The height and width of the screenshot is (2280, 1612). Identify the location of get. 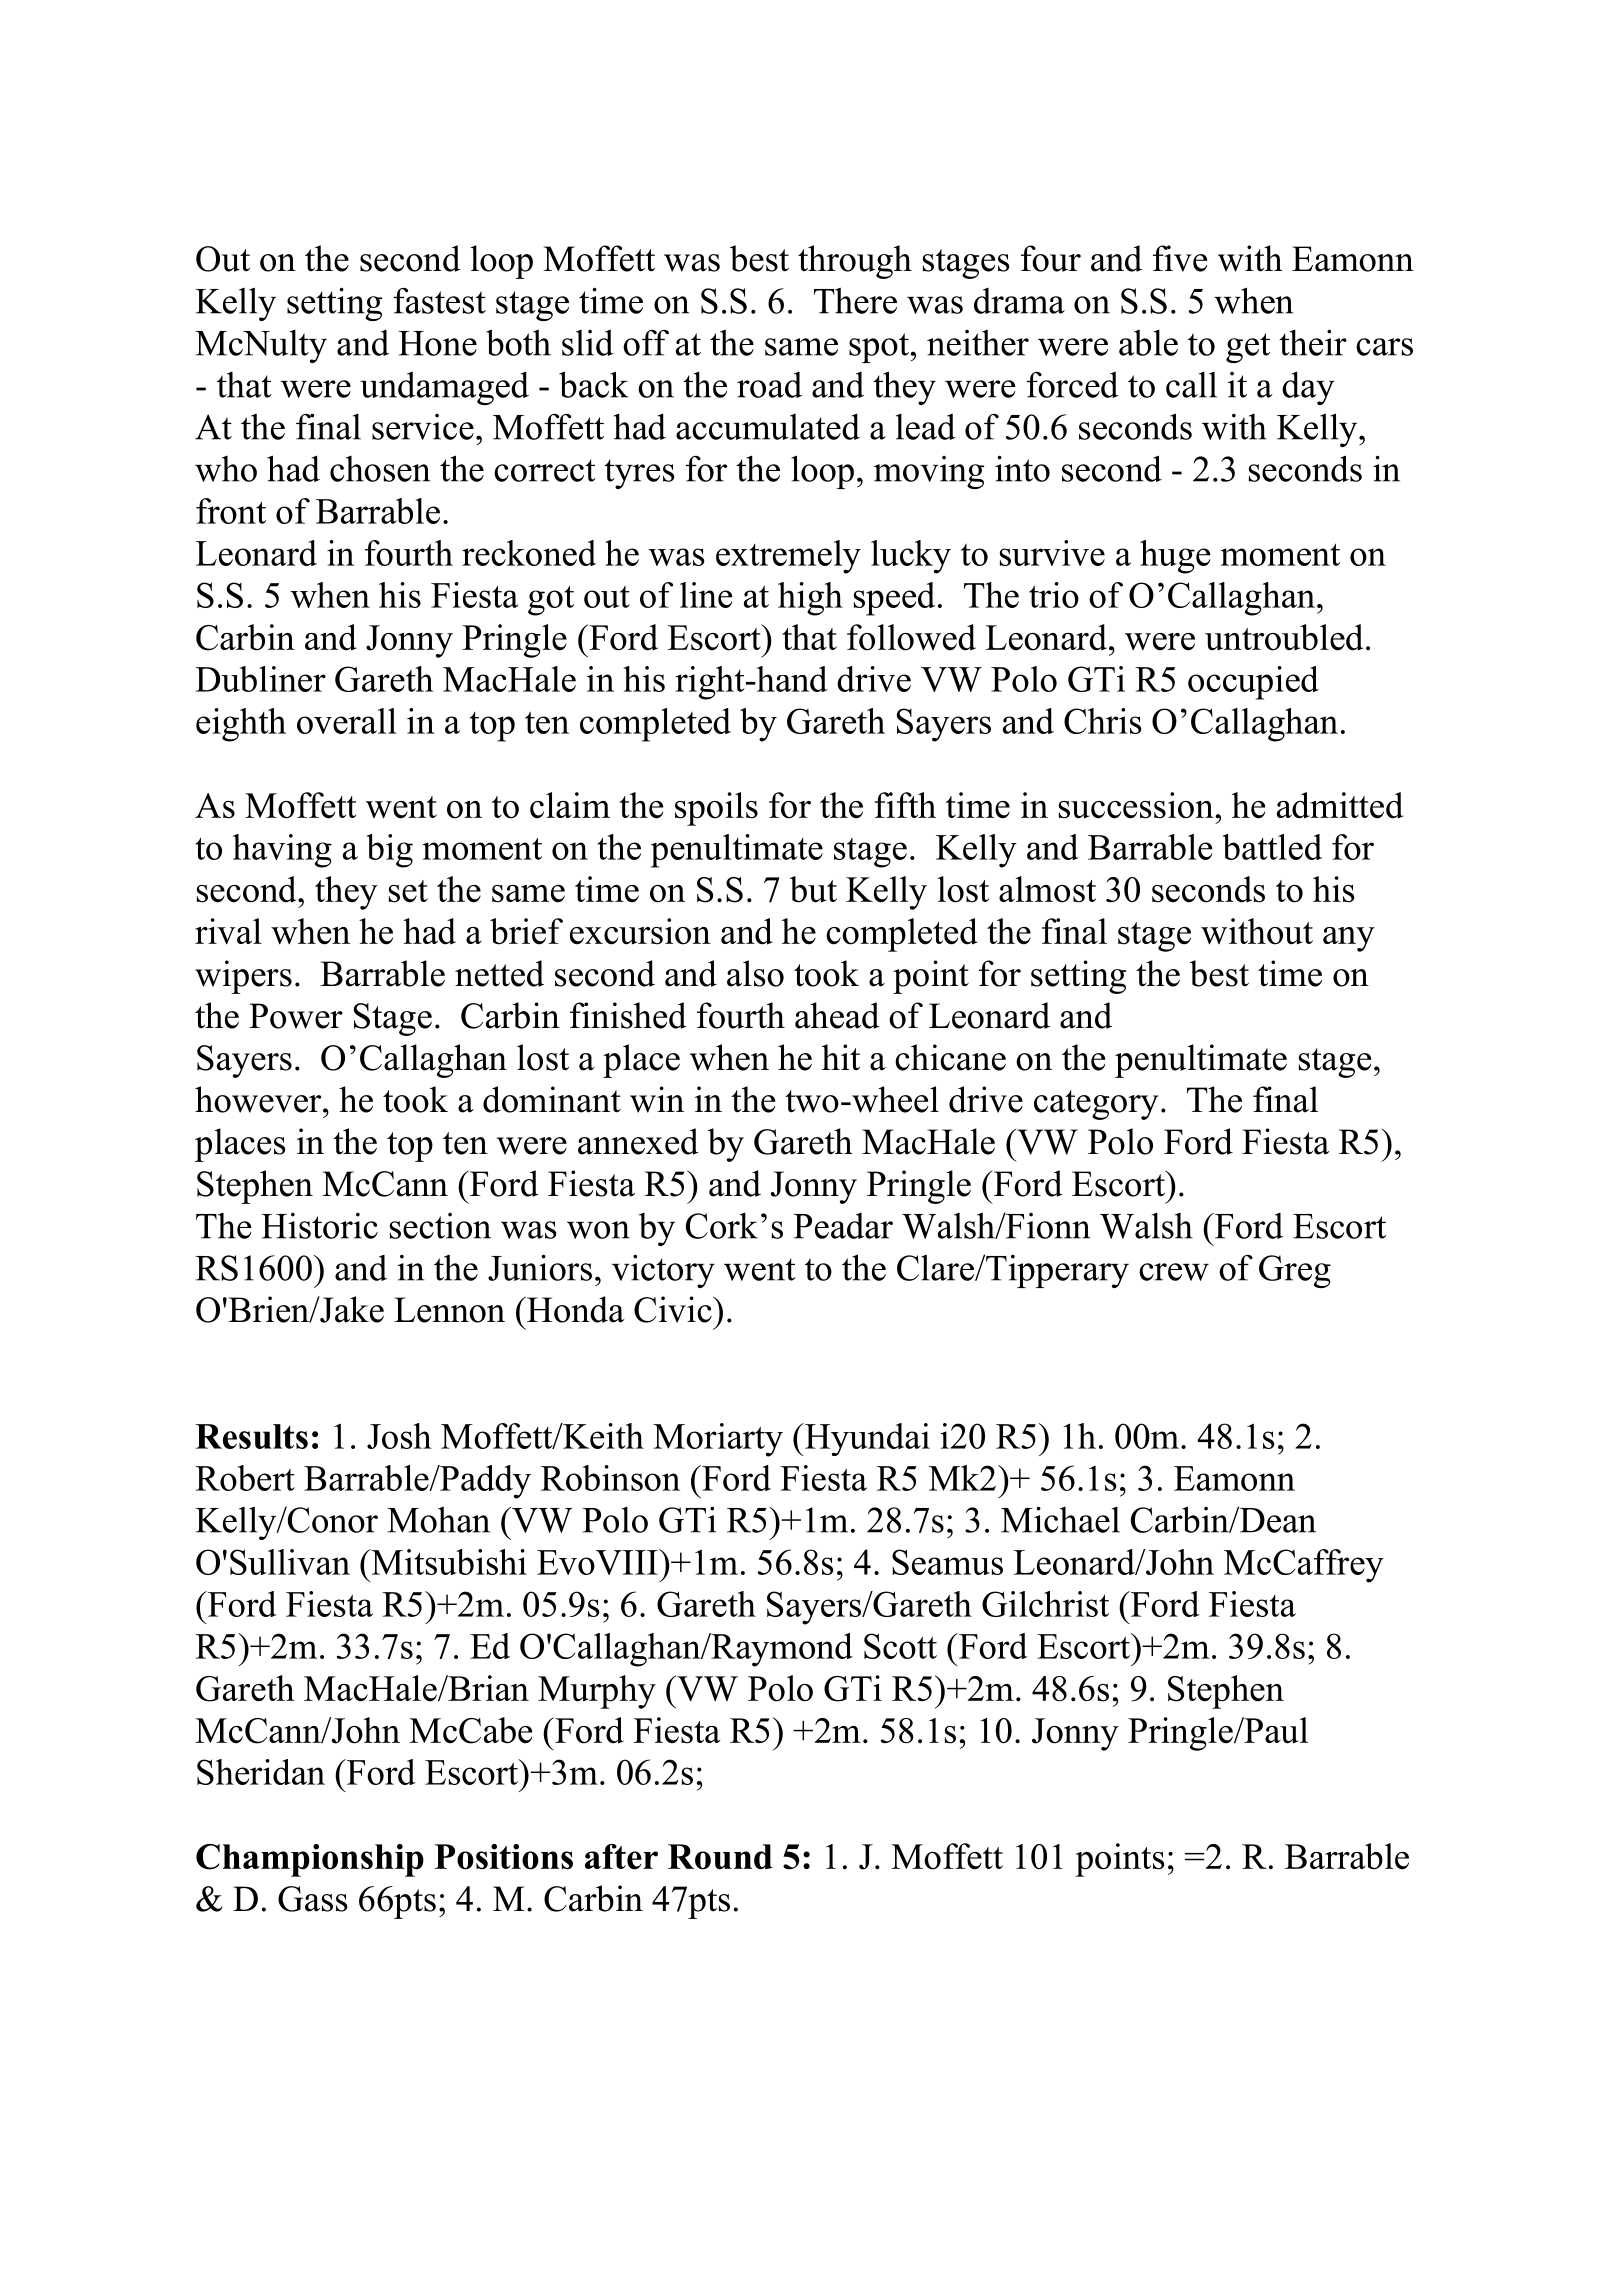
(1248, 348).
